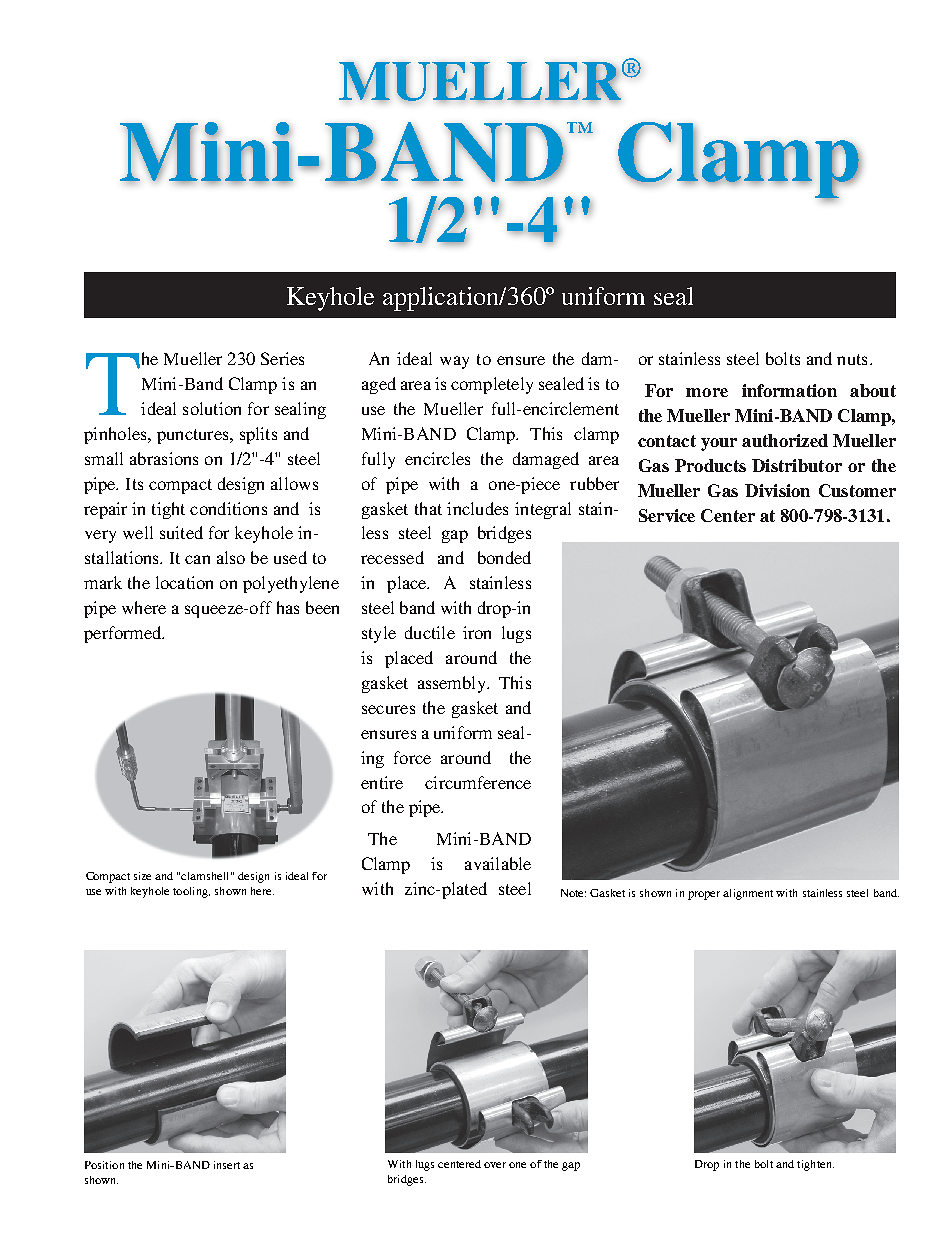 The image size is (952, 1233). What do you see at coordinates (382, 782) in the image?
I see `entire` at bounding box center [382, 782].
